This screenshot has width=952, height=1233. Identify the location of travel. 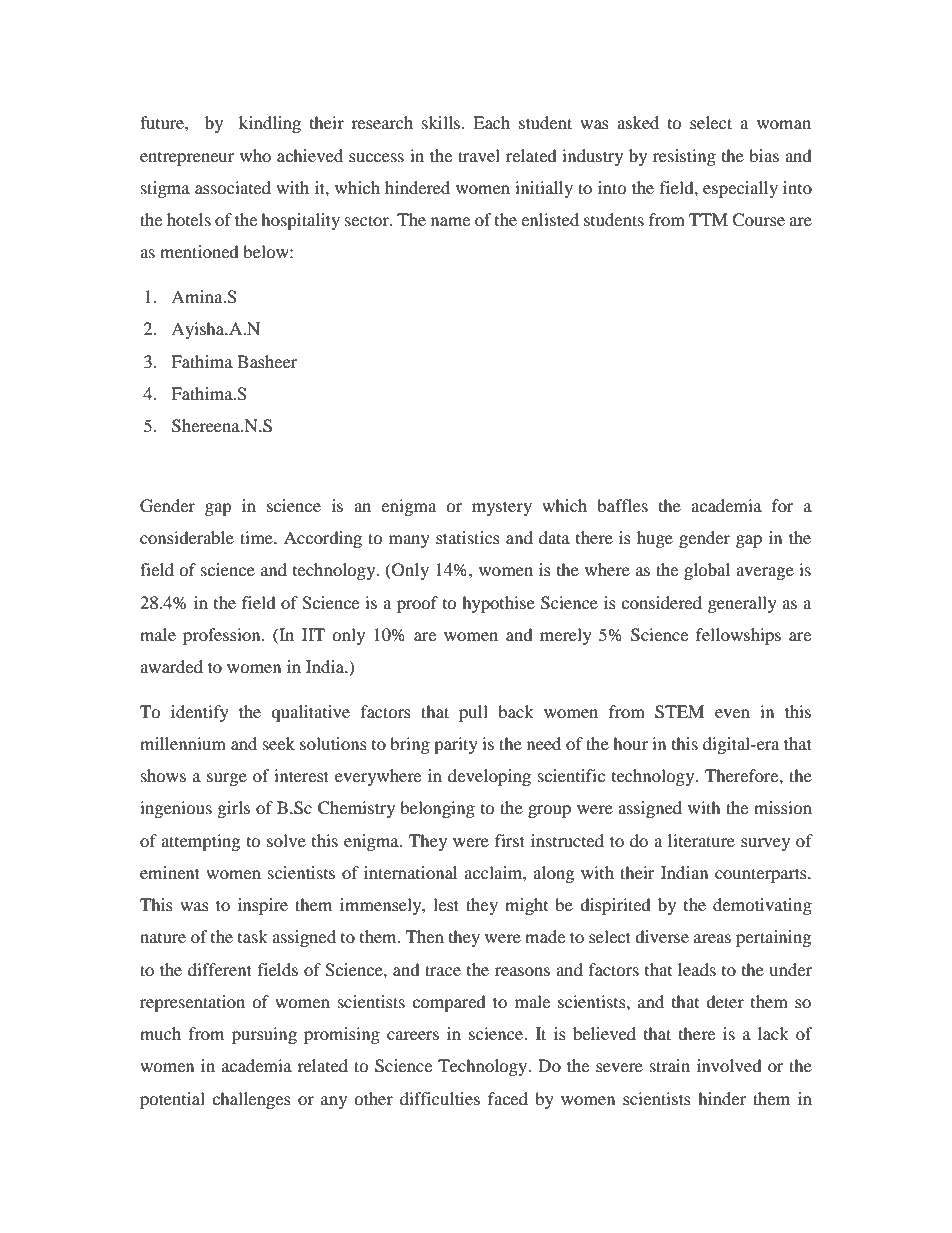
(479, 155).
